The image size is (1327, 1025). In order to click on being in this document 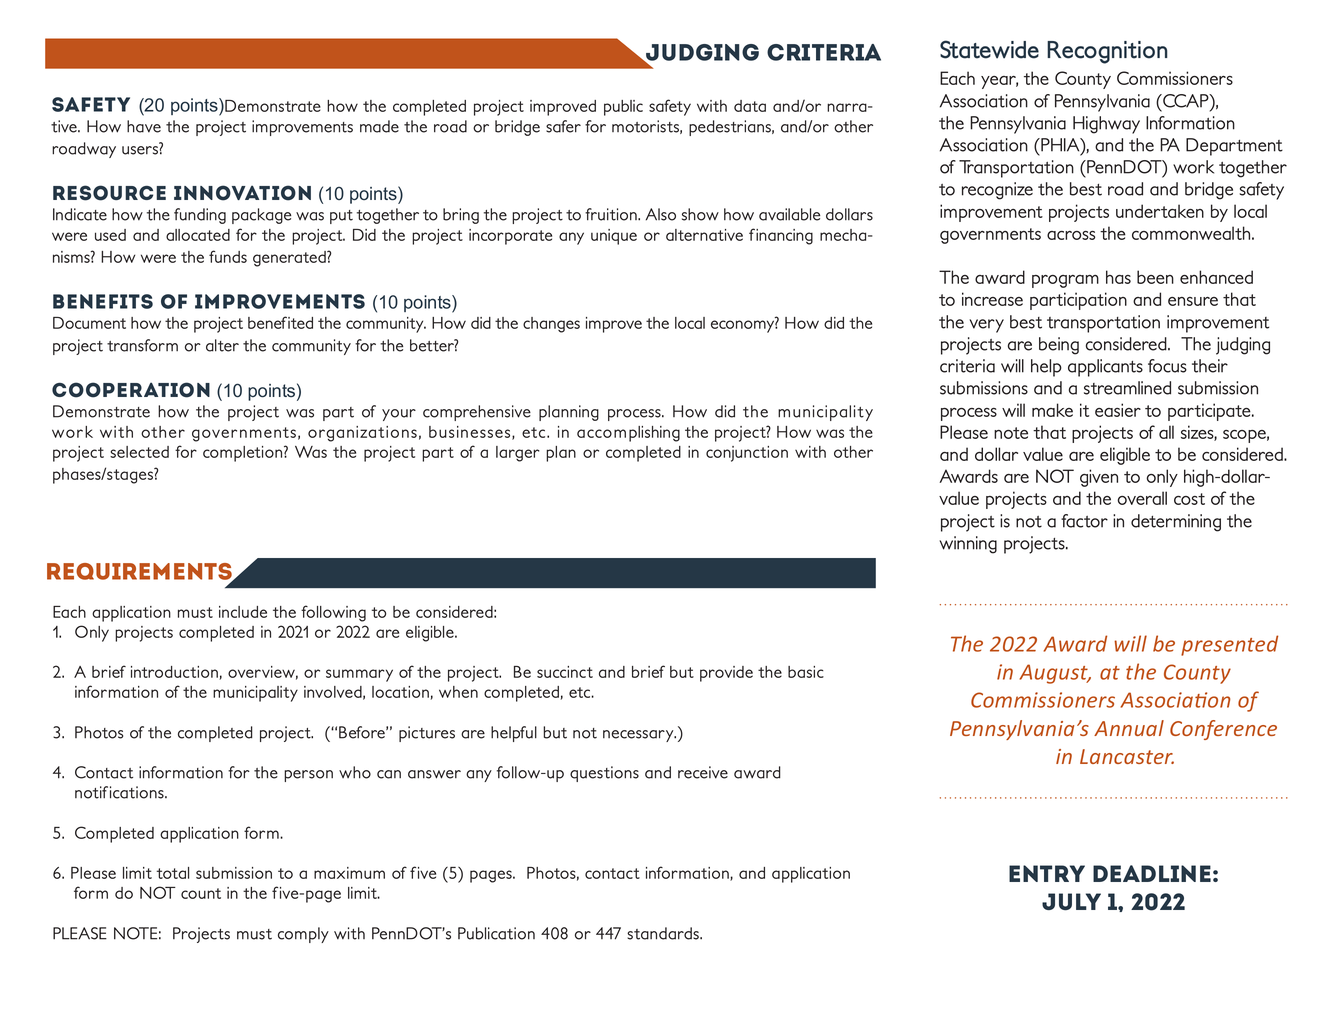, I will do `click(1059, 346)`.
